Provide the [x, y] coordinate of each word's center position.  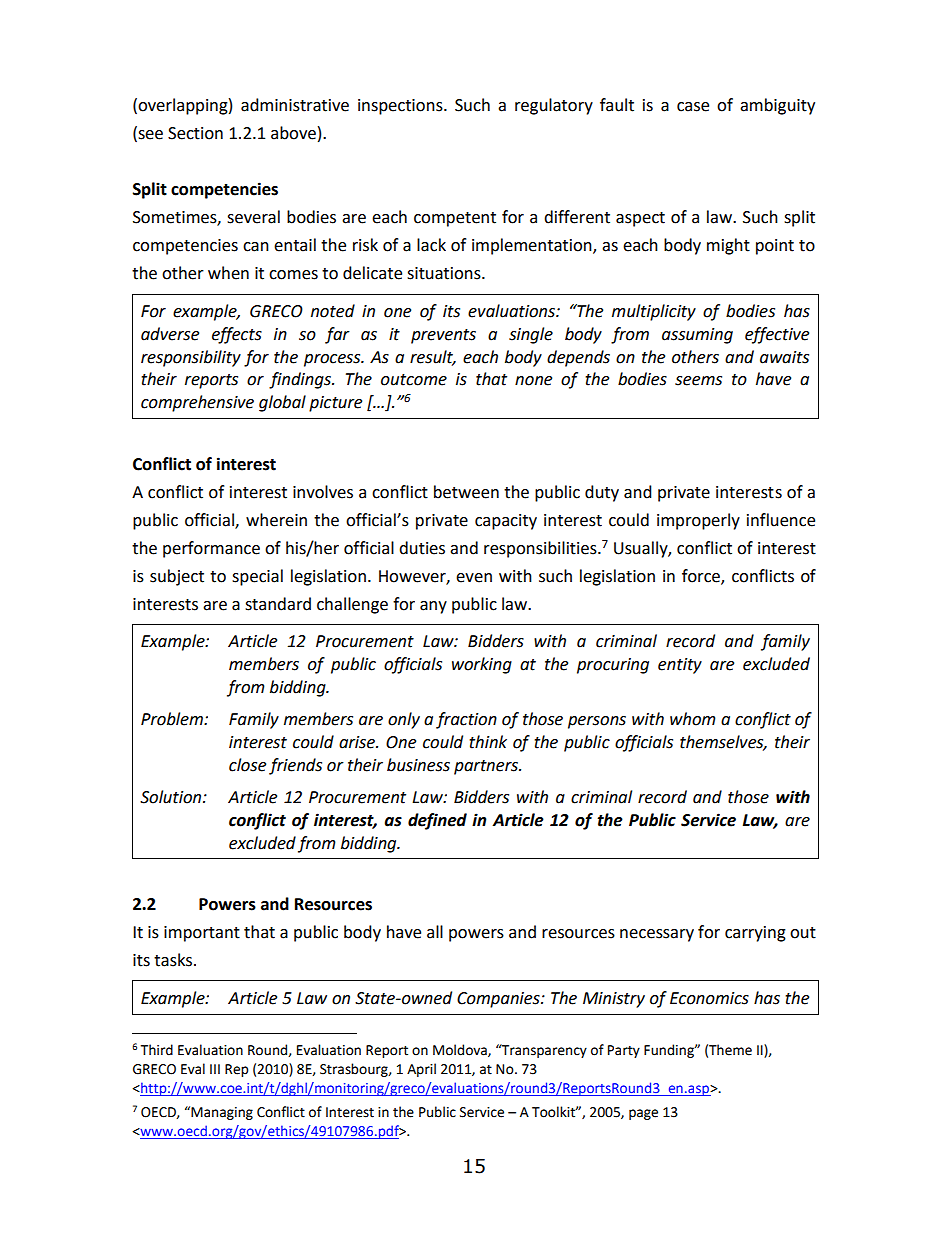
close [247, 765]
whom [693, 719]
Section [195, 133]
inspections [401, 107]
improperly [698, 521]
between [466, 492]
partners [487, 767]
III [215, 1069]
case [693, 107]
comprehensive [197, 403]
